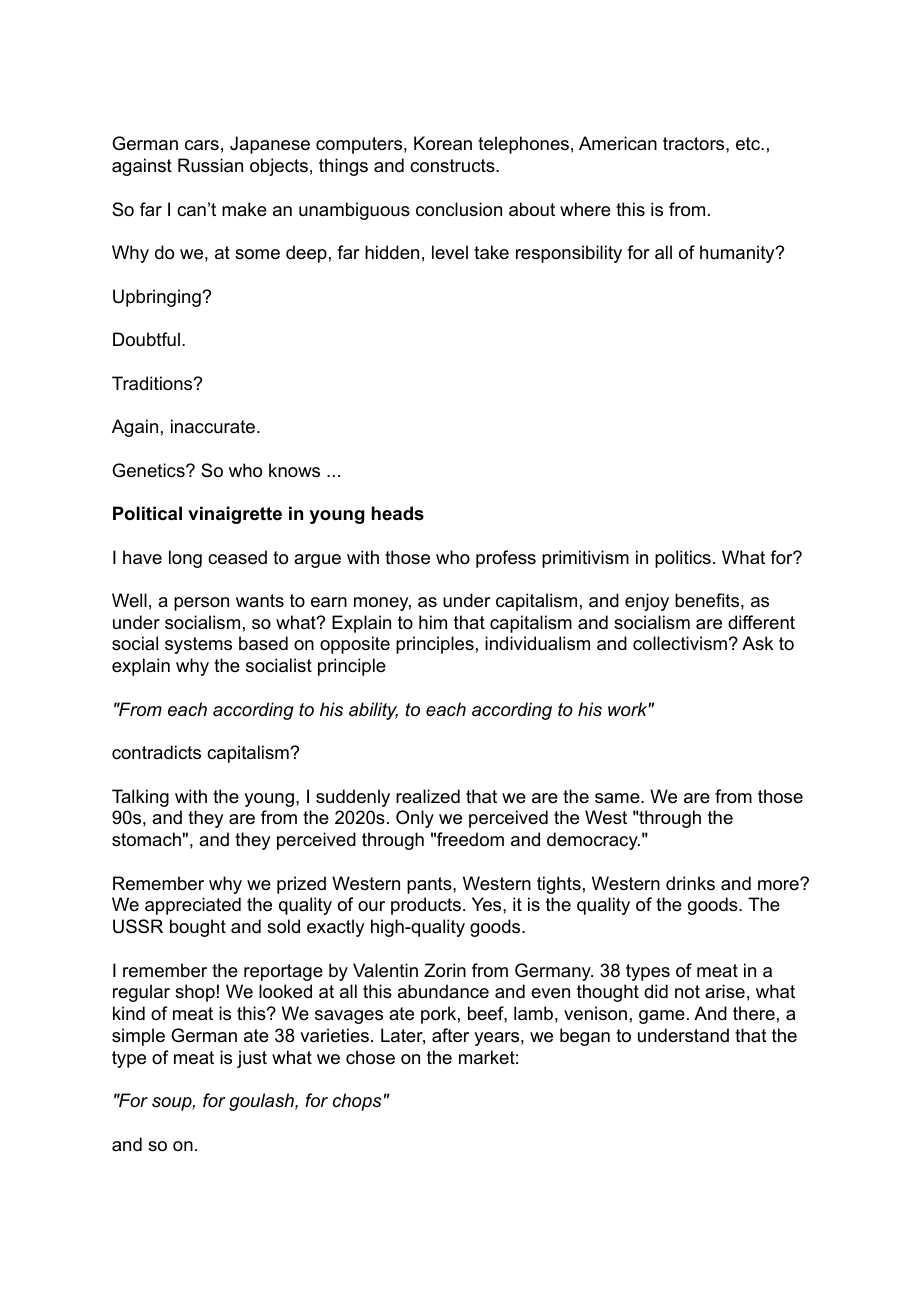 This screenshot has width=924, height=1308. I want to click on heads, so click(398, 513).
